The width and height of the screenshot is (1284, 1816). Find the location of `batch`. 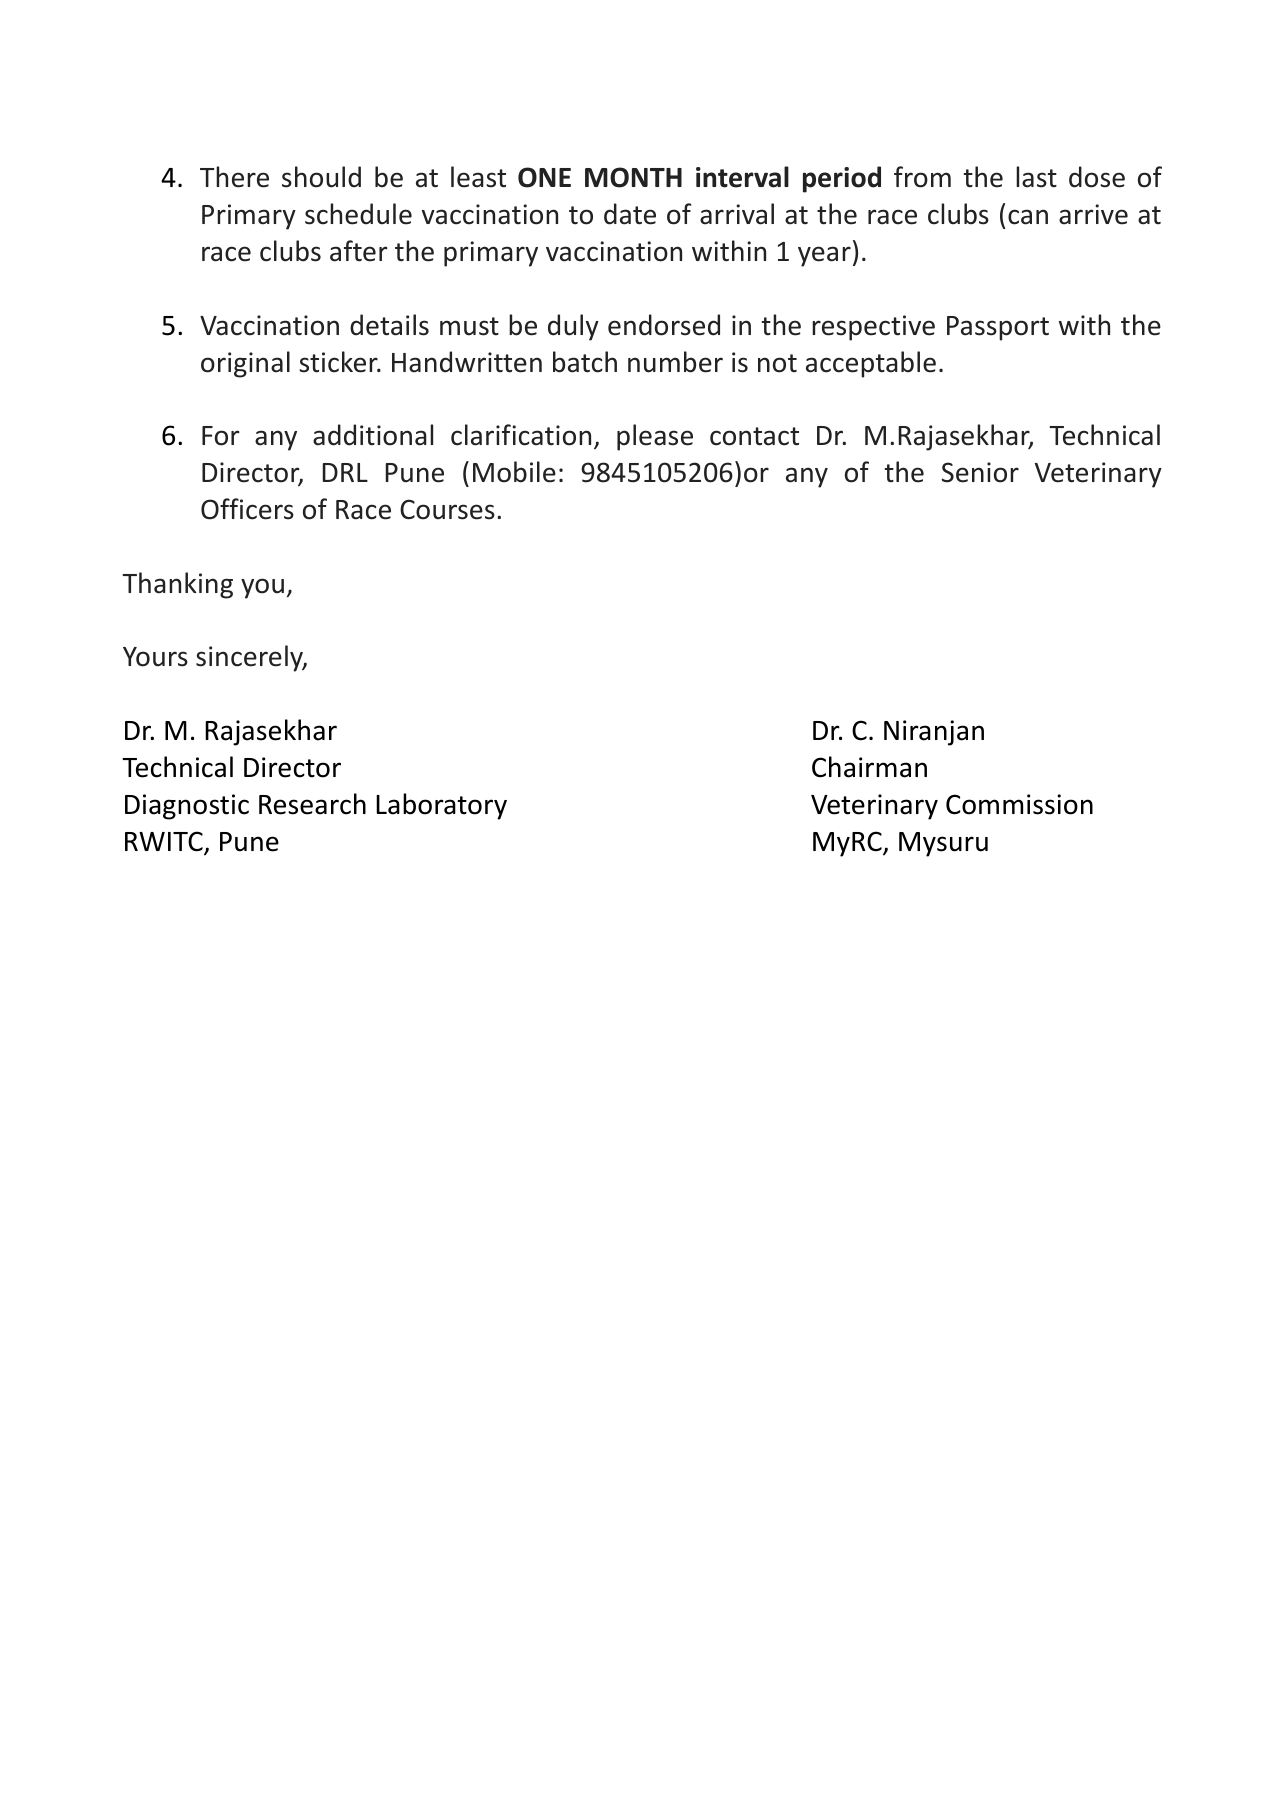

batch is located at coordinates (585, 362).
